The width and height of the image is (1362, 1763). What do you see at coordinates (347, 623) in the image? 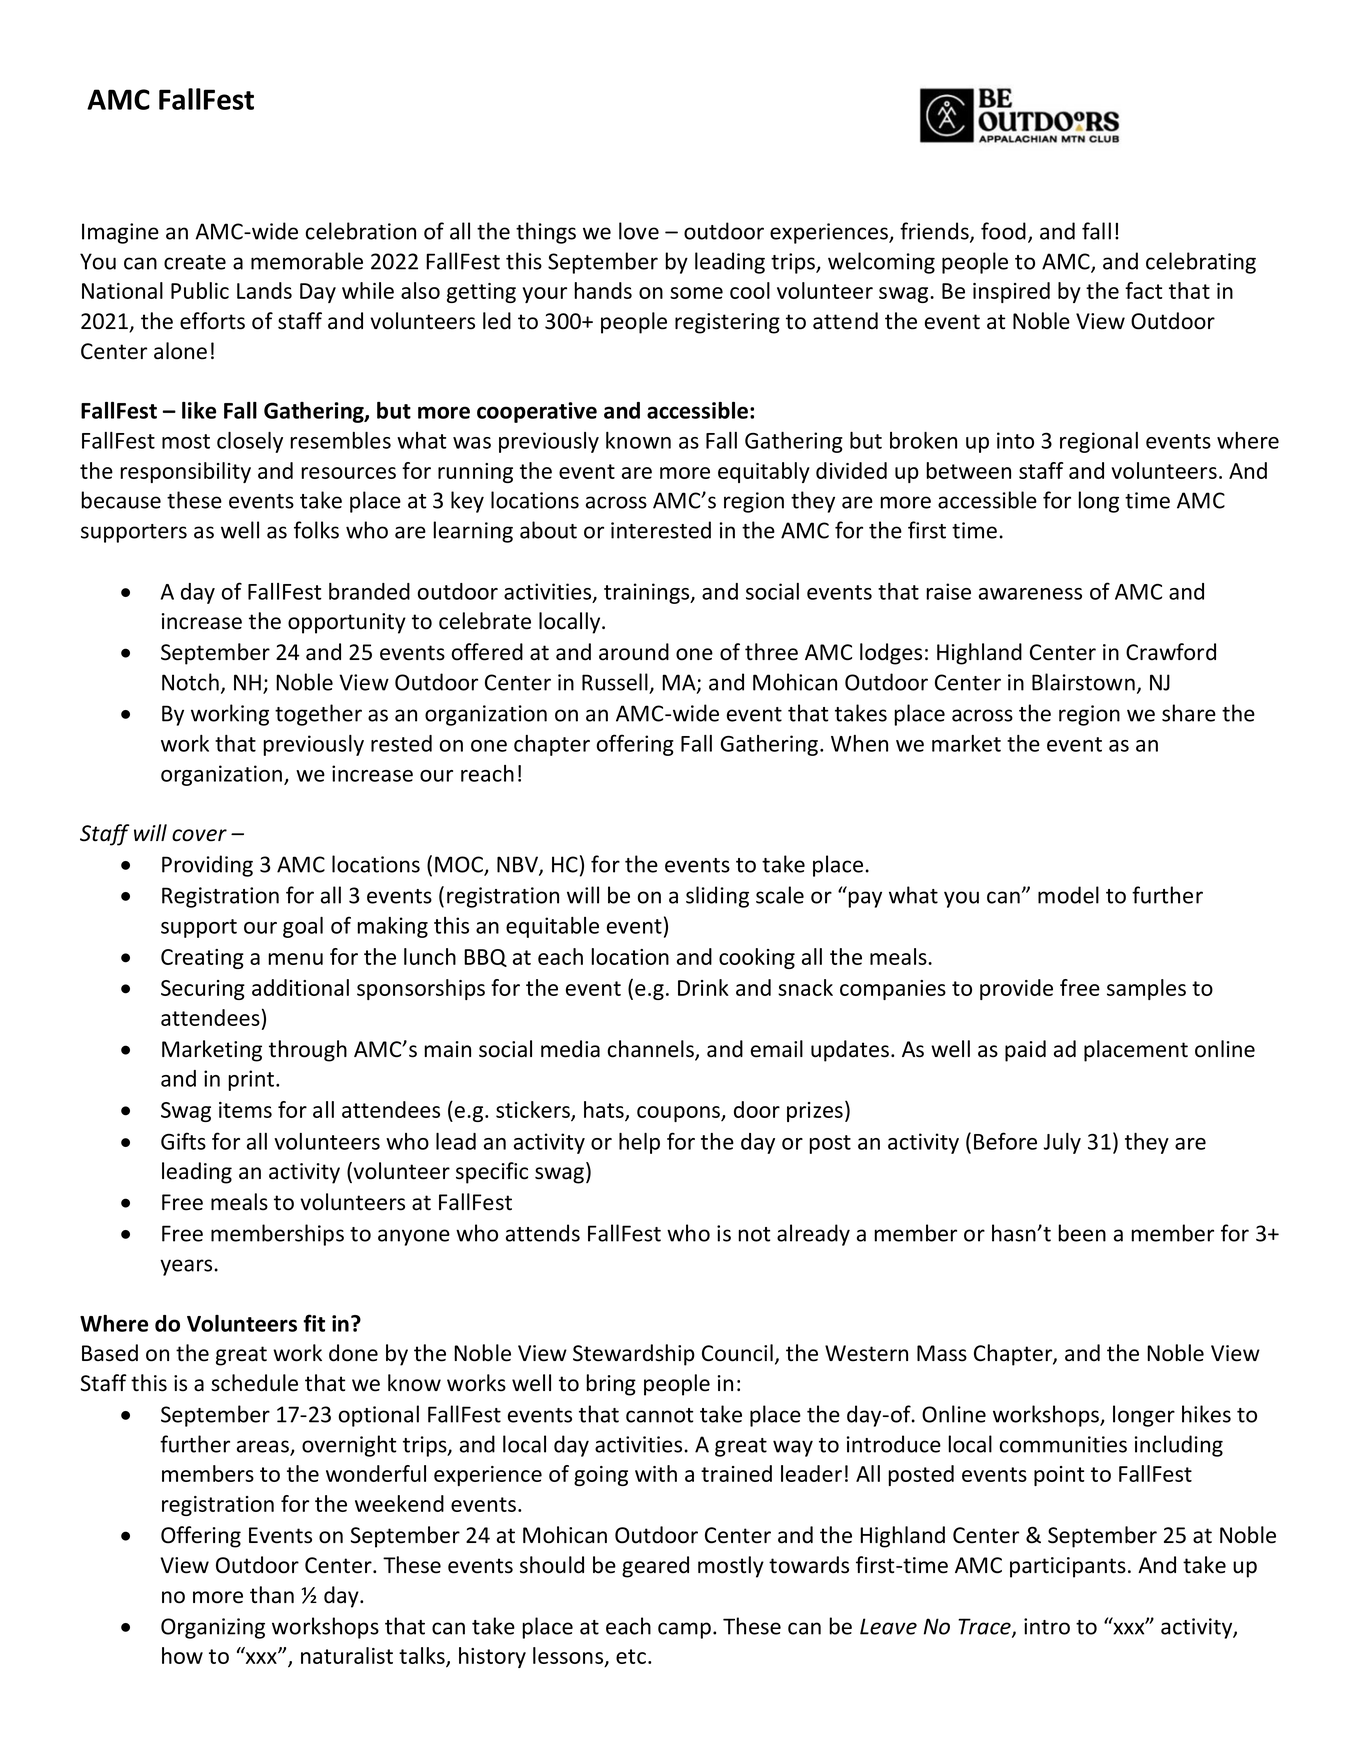
I see `opportunity` at bounding box center [347, 623].
